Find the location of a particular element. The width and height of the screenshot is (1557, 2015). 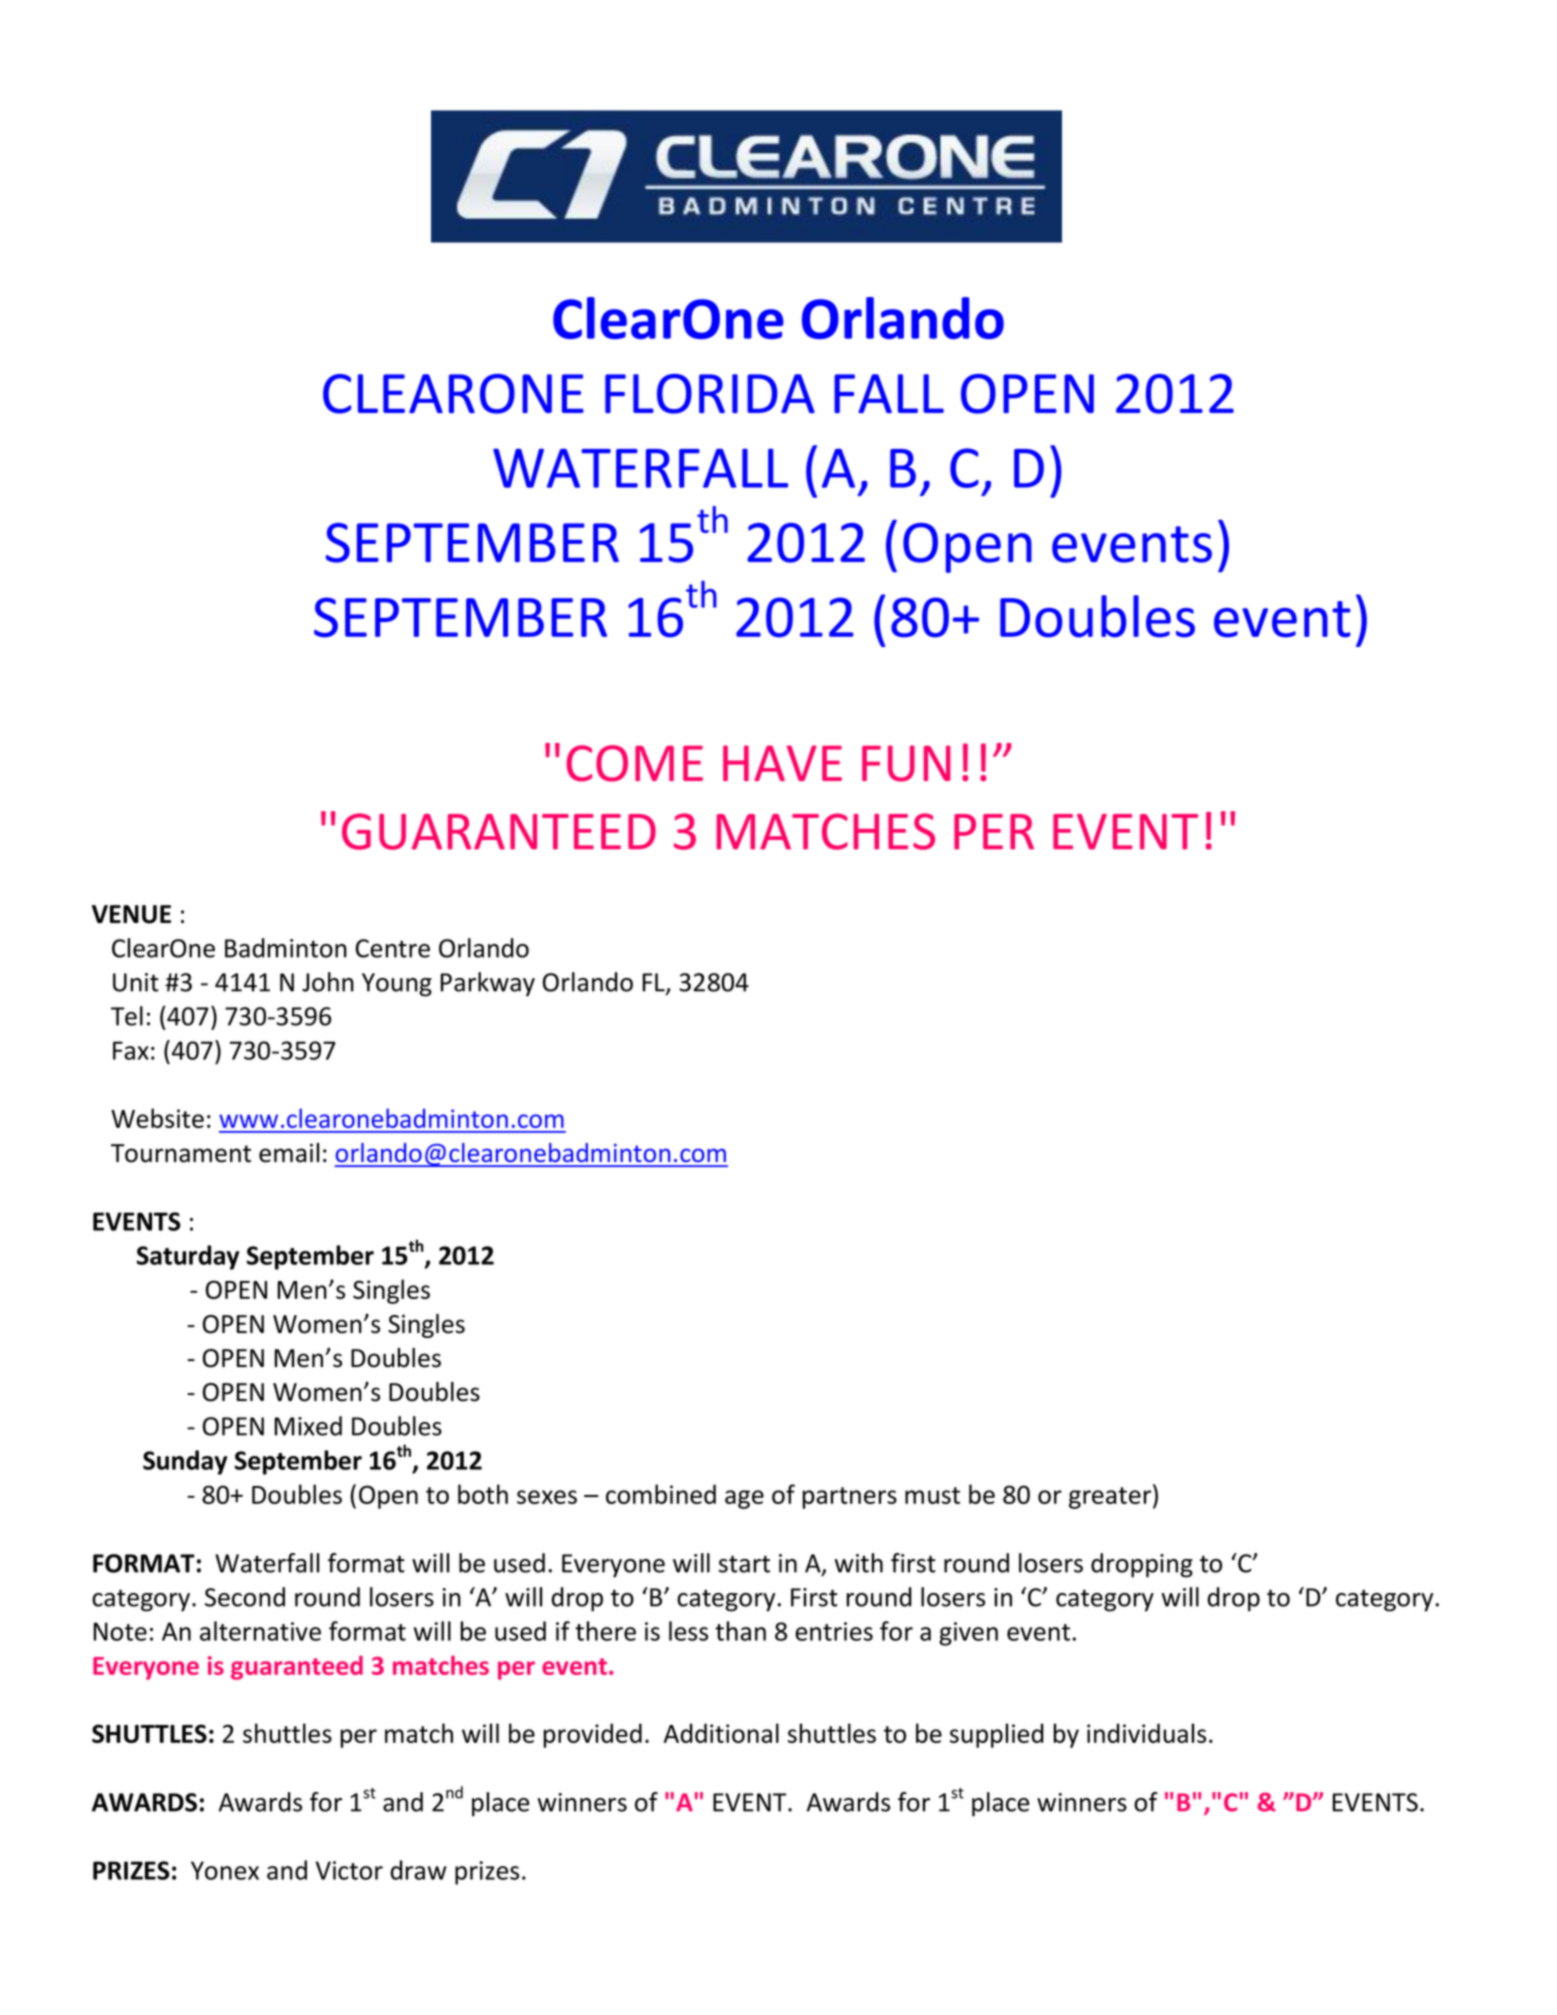

combined is located at coordinates (661, 1494).
